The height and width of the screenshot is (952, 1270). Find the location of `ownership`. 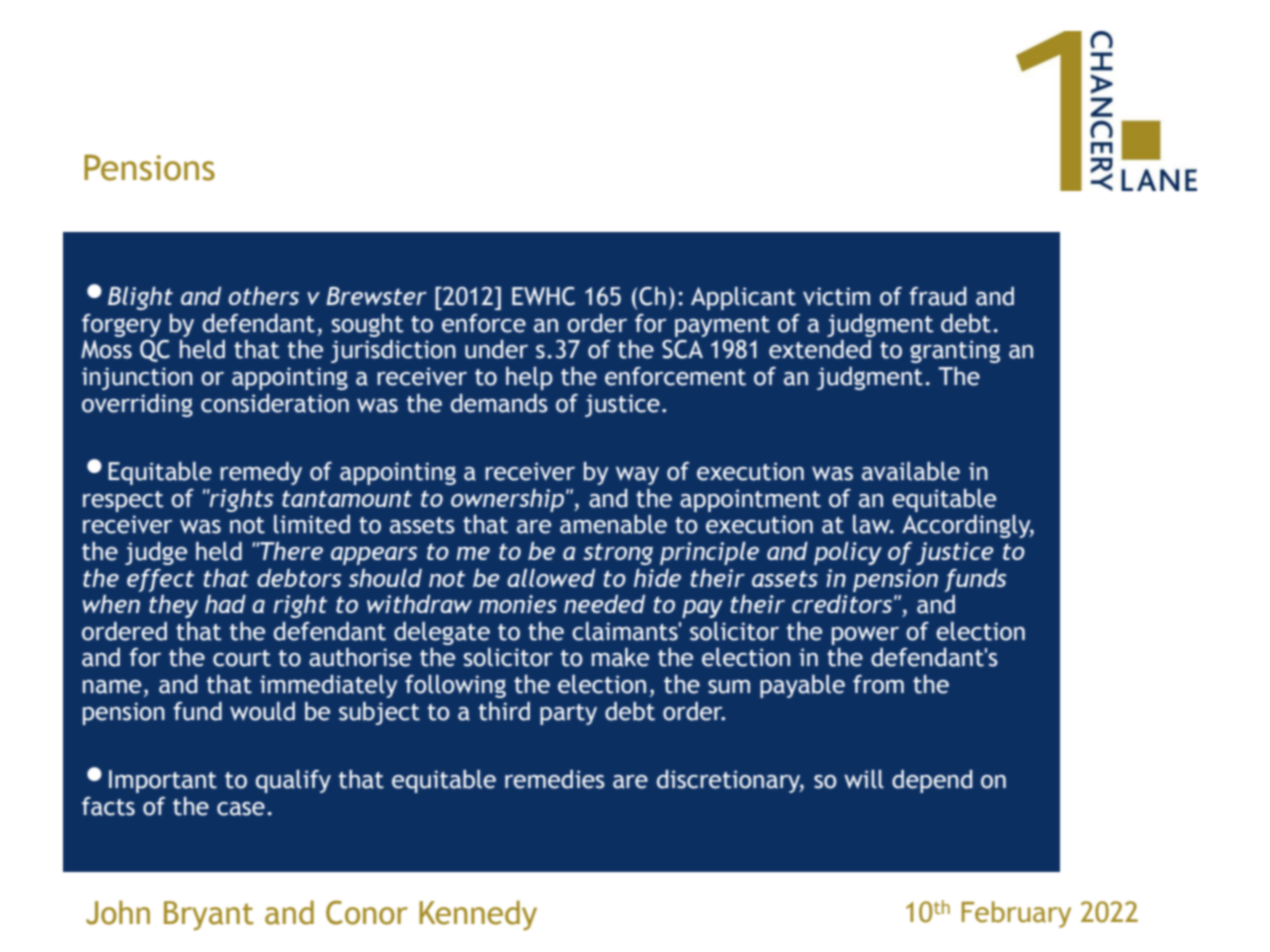

ownership is located at coordinates (509, 500).
